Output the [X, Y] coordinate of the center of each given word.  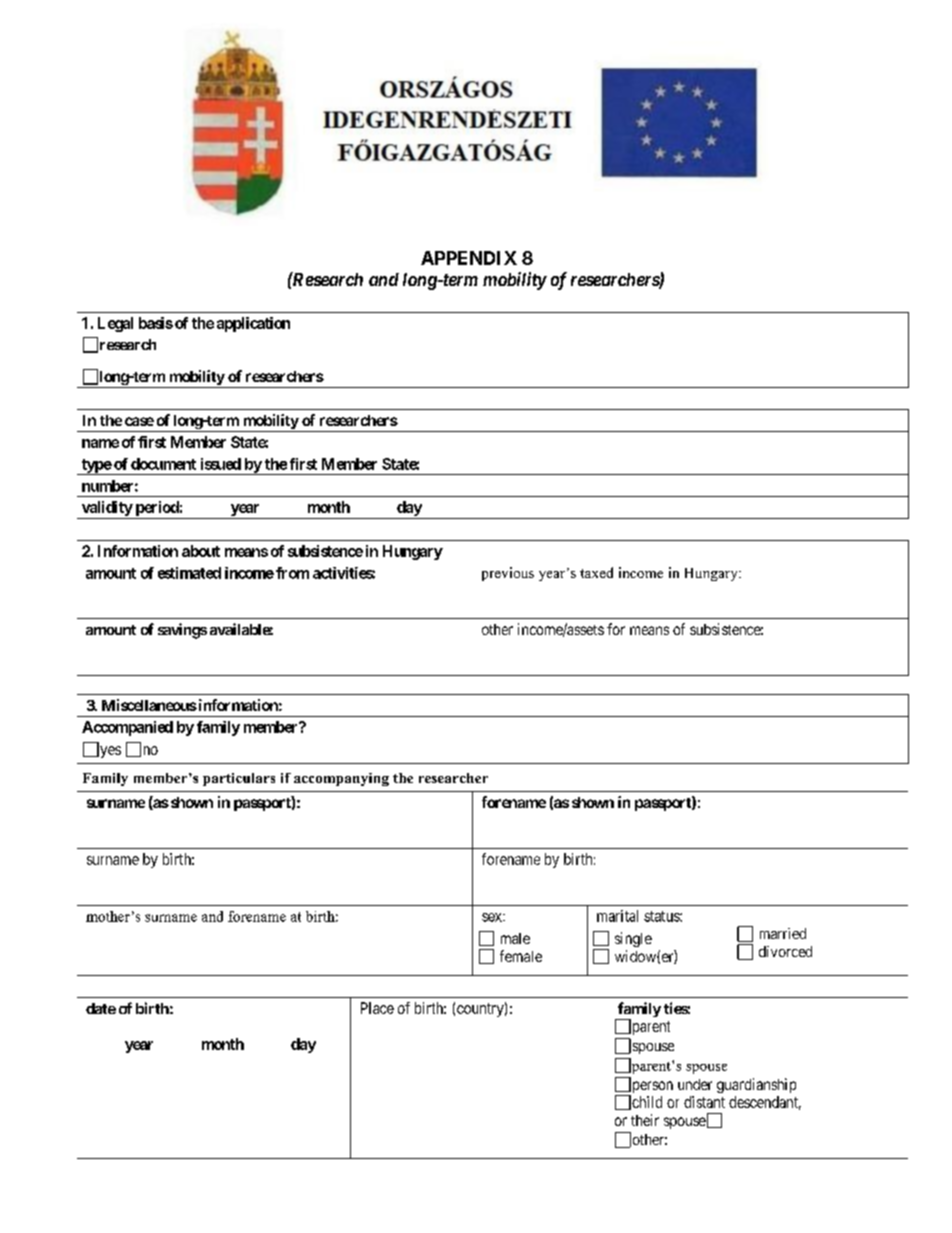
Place [377, 1008]
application [253, 324]
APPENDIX [469, 258]
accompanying [341, 779]
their [645, 1120]
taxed [596, 572]
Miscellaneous [149, 705]
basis [156, 323]
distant [704, 1102]
